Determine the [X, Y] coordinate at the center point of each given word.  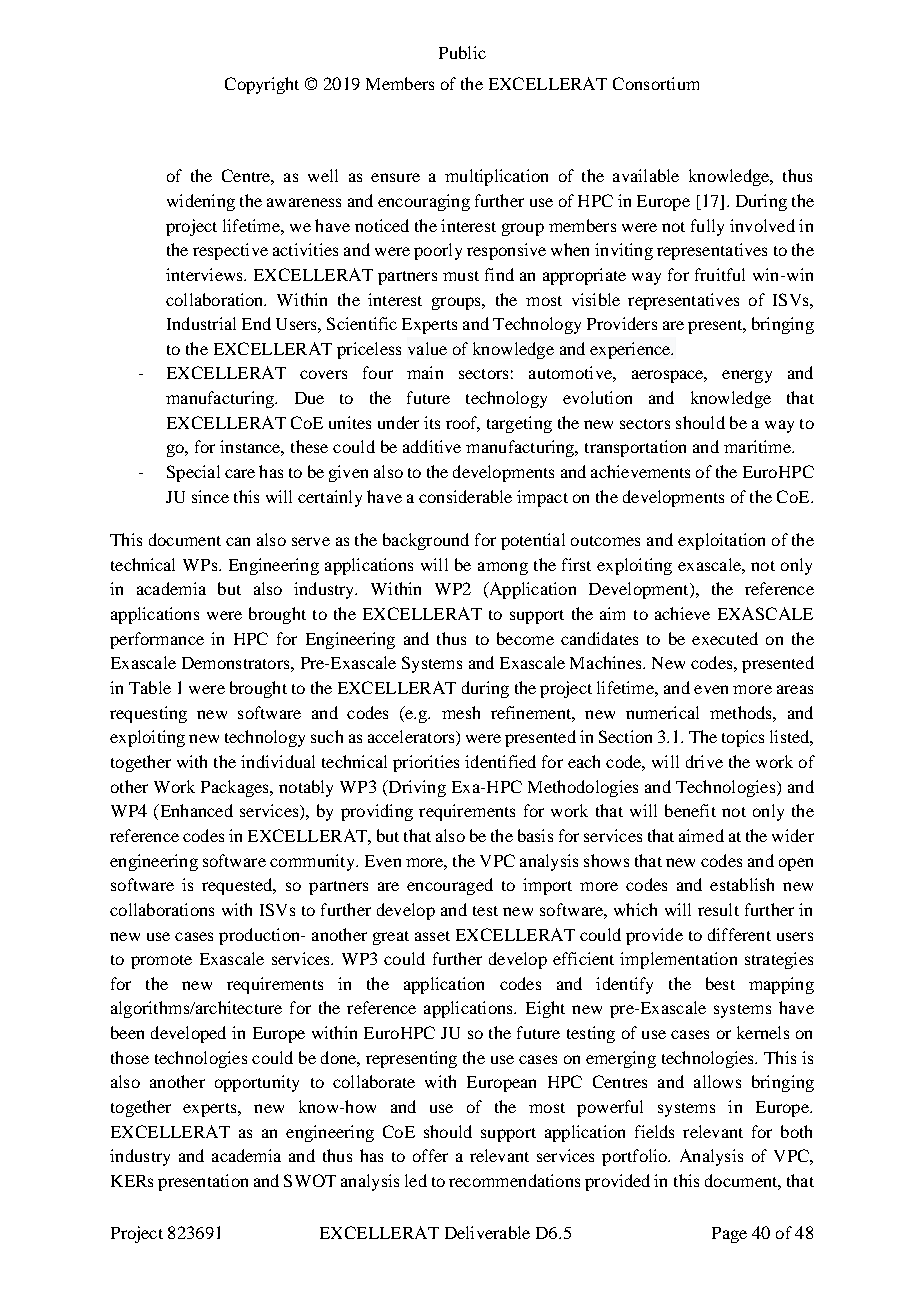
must [461, 276]
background [426, 541]
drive [704, 761]
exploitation [721, 541]
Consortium [656, 83]
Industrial [201, 323]
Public [462, 52]
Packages [236, 788]
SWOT [310, 1180]
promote [161, 962]
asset [432, 936]
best [720, 983]
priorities [426, 763]
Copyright [262, 85]
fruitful [720, 274]
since [210, 496]
